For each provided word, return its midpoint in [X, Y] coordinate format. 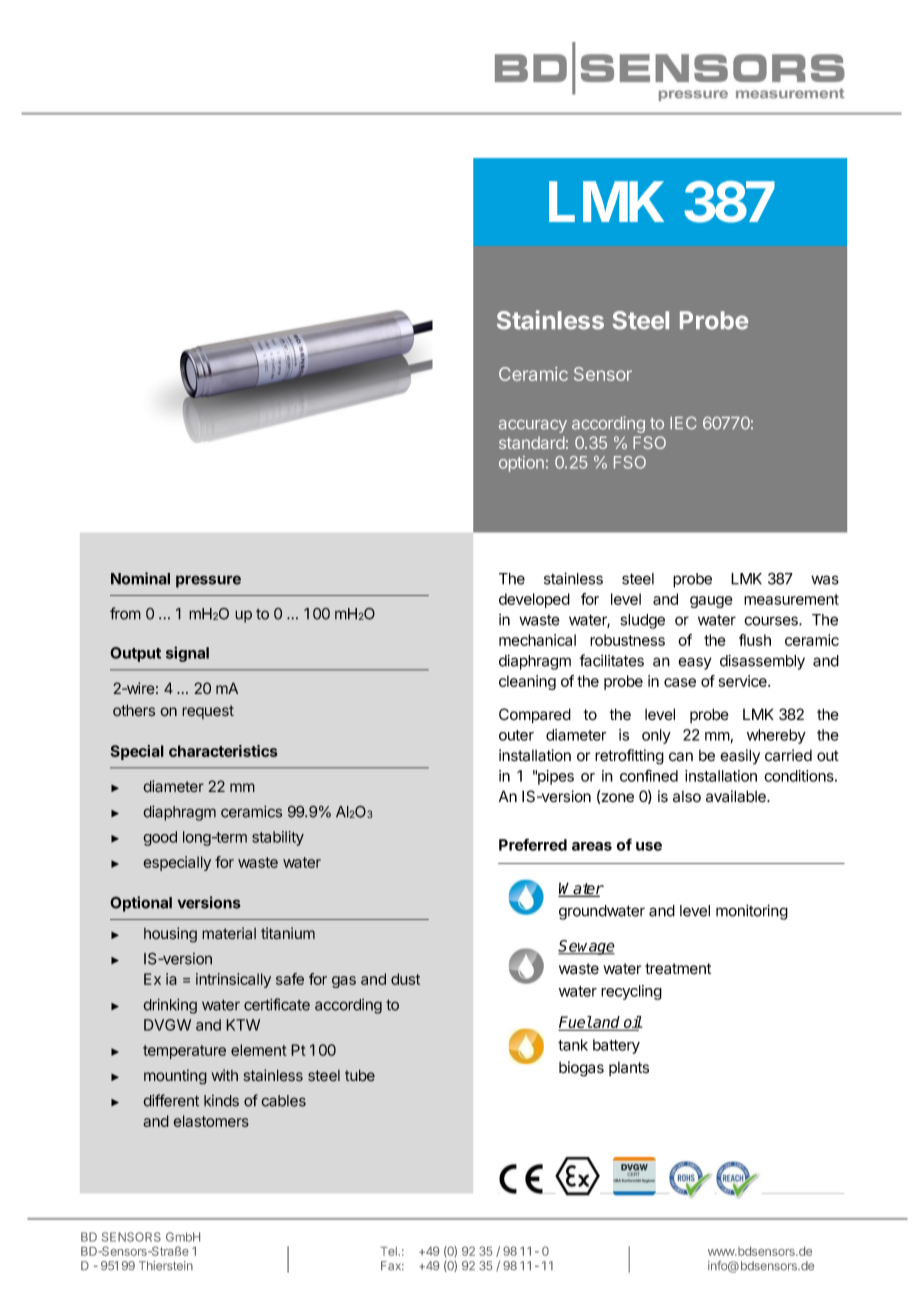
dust [405, 979]
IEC [683, 423]
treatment [678, 969]
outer [516, 735]
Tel [389, 1251]
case [680, 682]
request [208, 712]
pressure [208, 581]
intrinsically [233, 980]
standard [532, 442]
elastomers [211, 1121]
